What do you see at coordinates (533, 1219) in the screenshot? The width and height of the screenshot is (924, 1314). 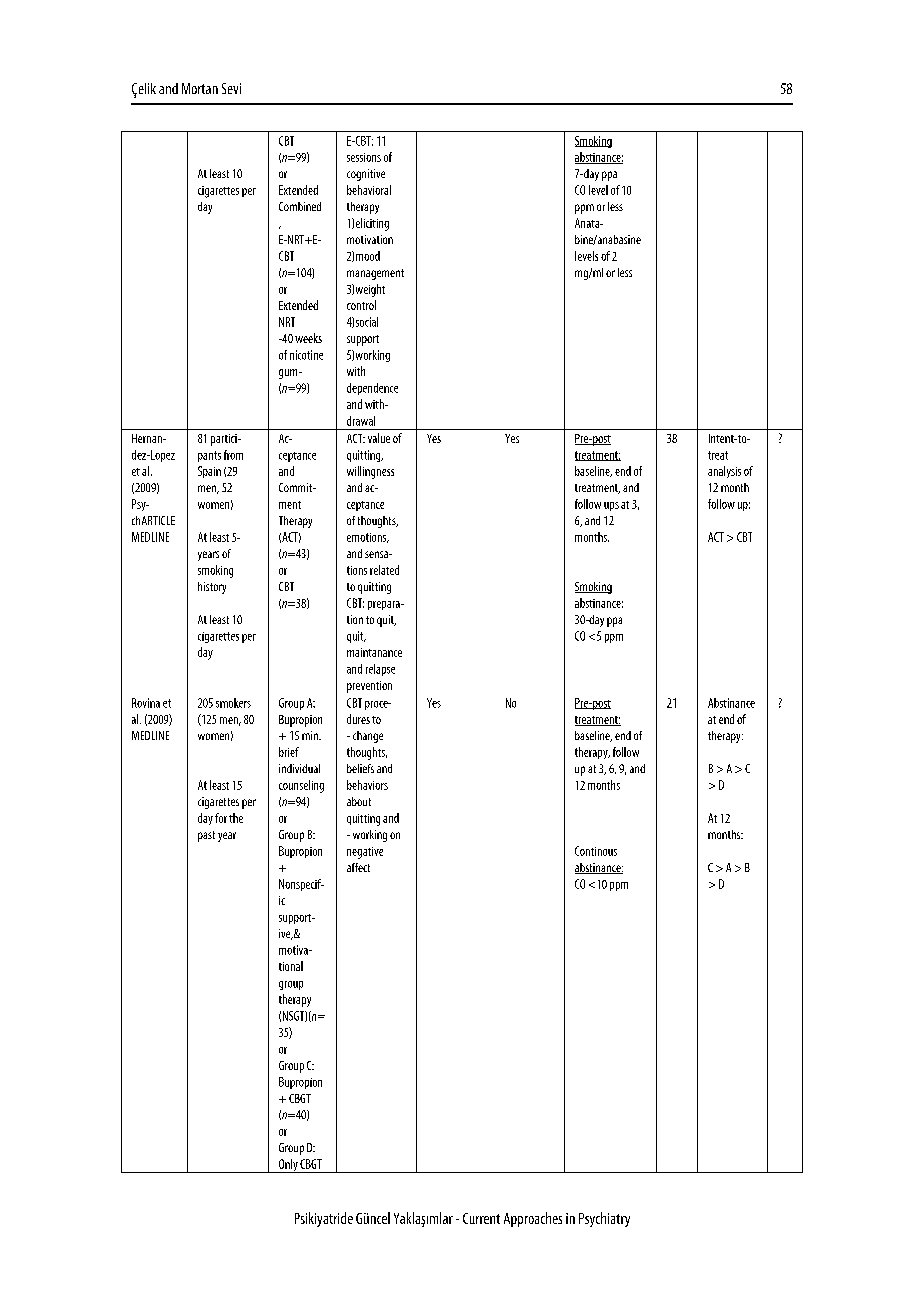 I see `Approaches` at bounding box center [533, 1219].
